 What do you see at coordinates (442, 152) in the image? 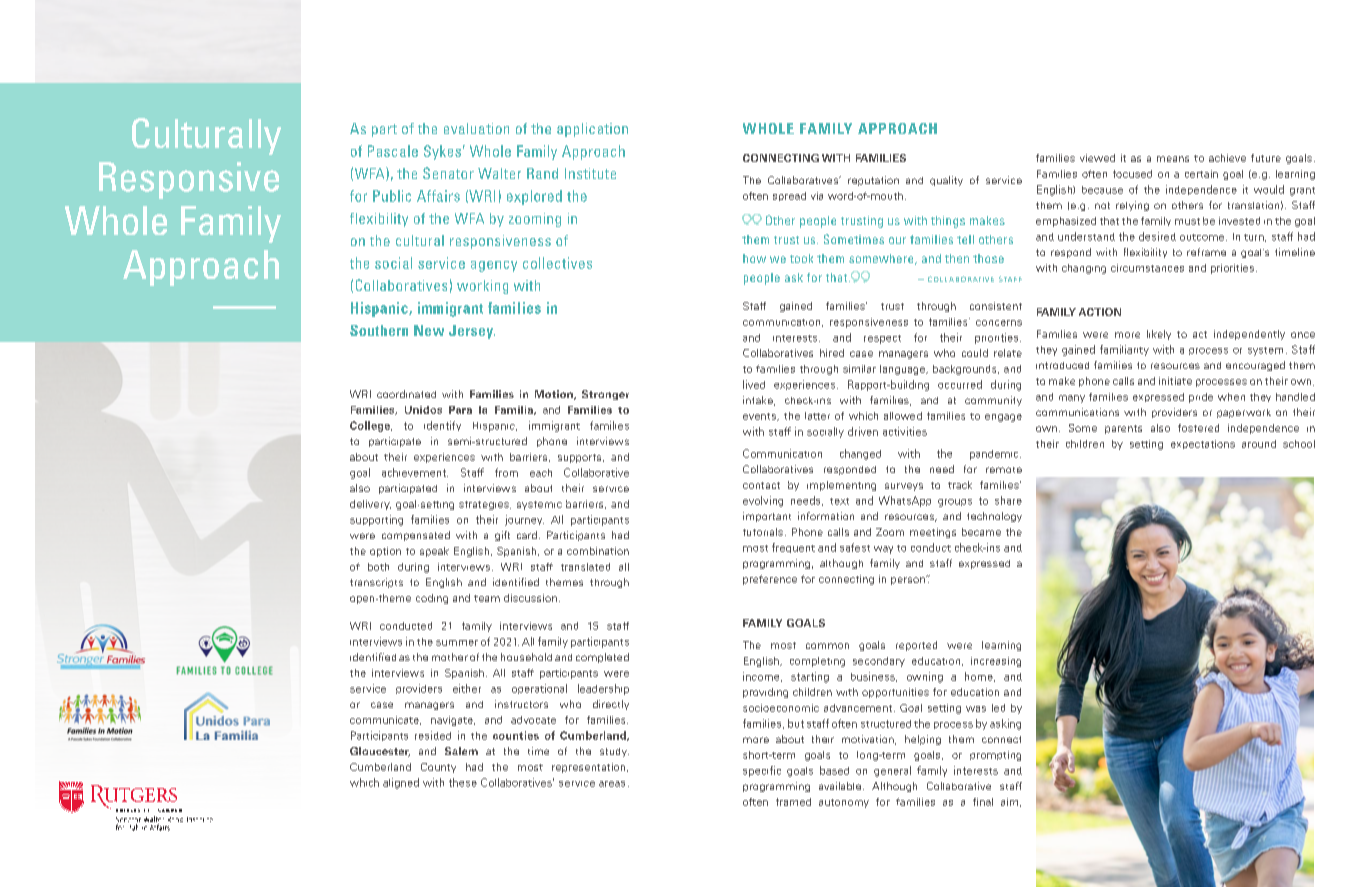
I see `Sykes` at bounding box center [442, 152].
